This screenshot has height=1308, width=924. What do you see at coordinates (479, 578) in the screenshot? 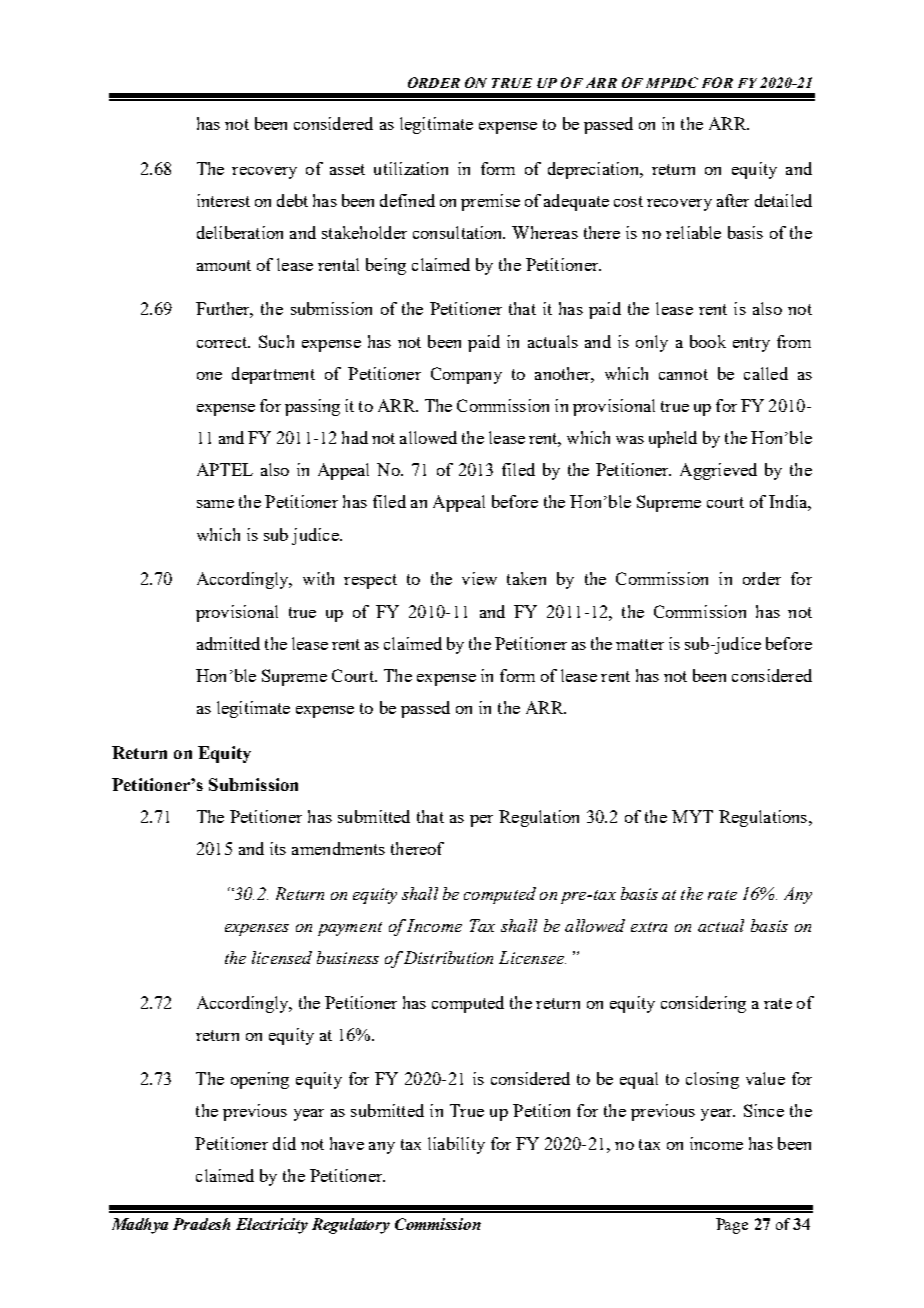
I see `view` at bounding box center [479, 578].
